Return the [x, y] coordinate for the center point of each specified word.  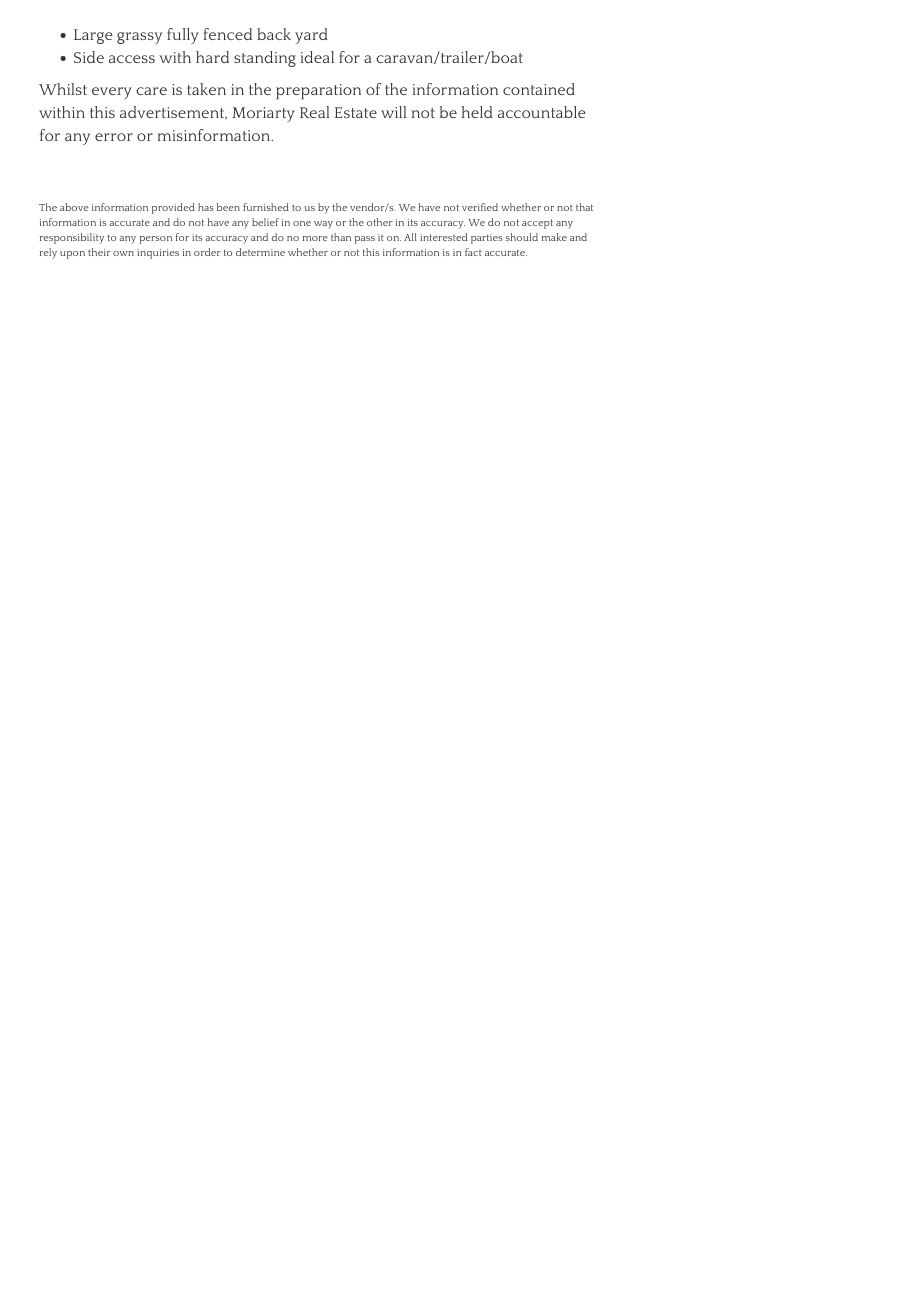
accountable [541, 112]
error [114, 137]
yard [311, 36]
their [99, 252]
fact [473, 252]
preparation [318, 91]
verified [480, 207]
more [315, 238]
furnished [266, 207]
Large [93, 36]
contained [539, 89]
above [74, 207]
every [112, 93]
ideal [317, 57]
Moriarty [263, 114]
